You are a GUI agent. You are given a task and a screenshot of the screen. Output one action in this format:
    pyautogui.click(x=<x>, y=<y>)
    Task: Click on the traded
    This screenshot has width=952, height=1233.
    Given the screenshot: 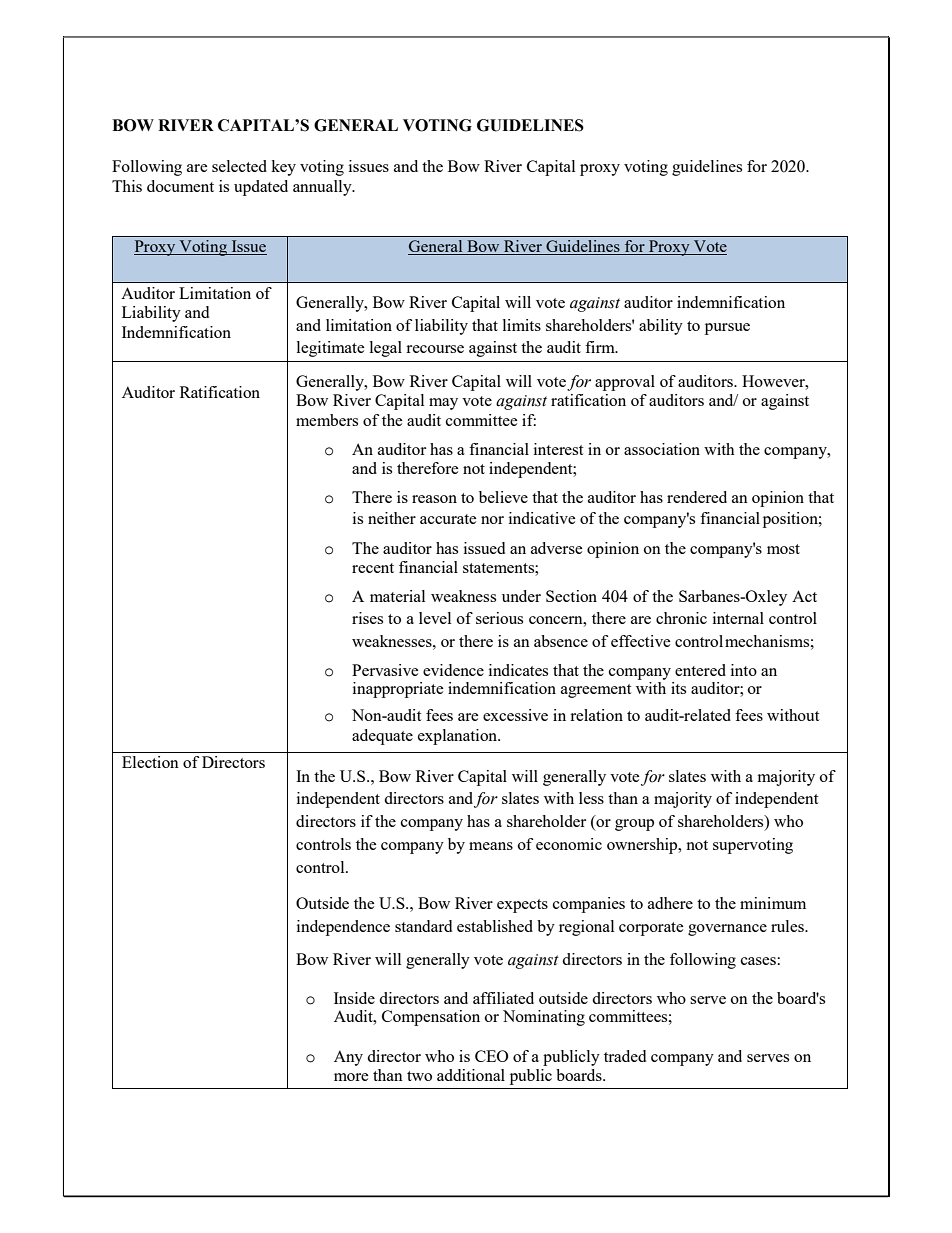 What is the action you would take?
    pyautogui.click(x=625, y=1056)
